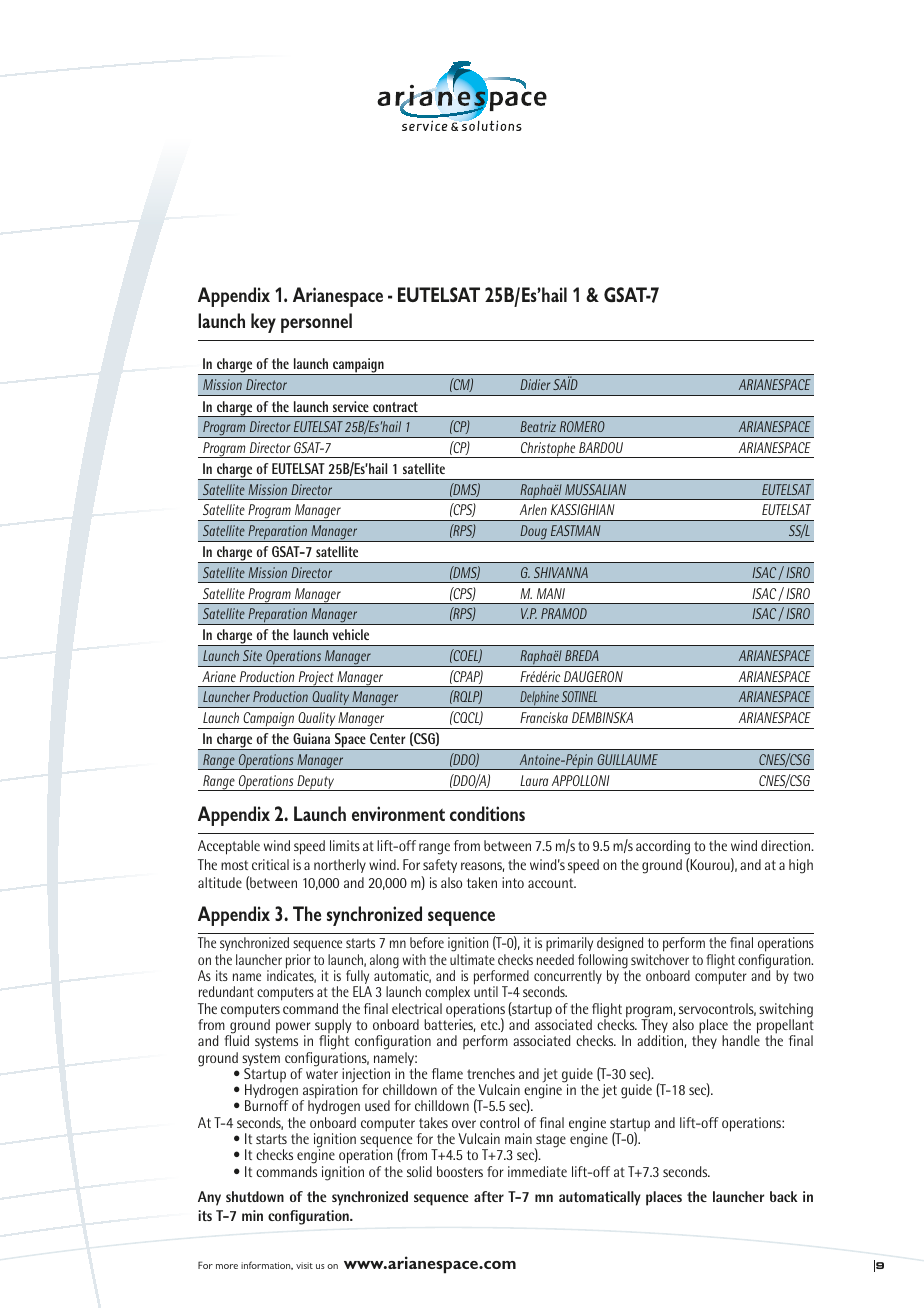 The image size is (924, 1308). I want to click on after, so click(489, 1196).
